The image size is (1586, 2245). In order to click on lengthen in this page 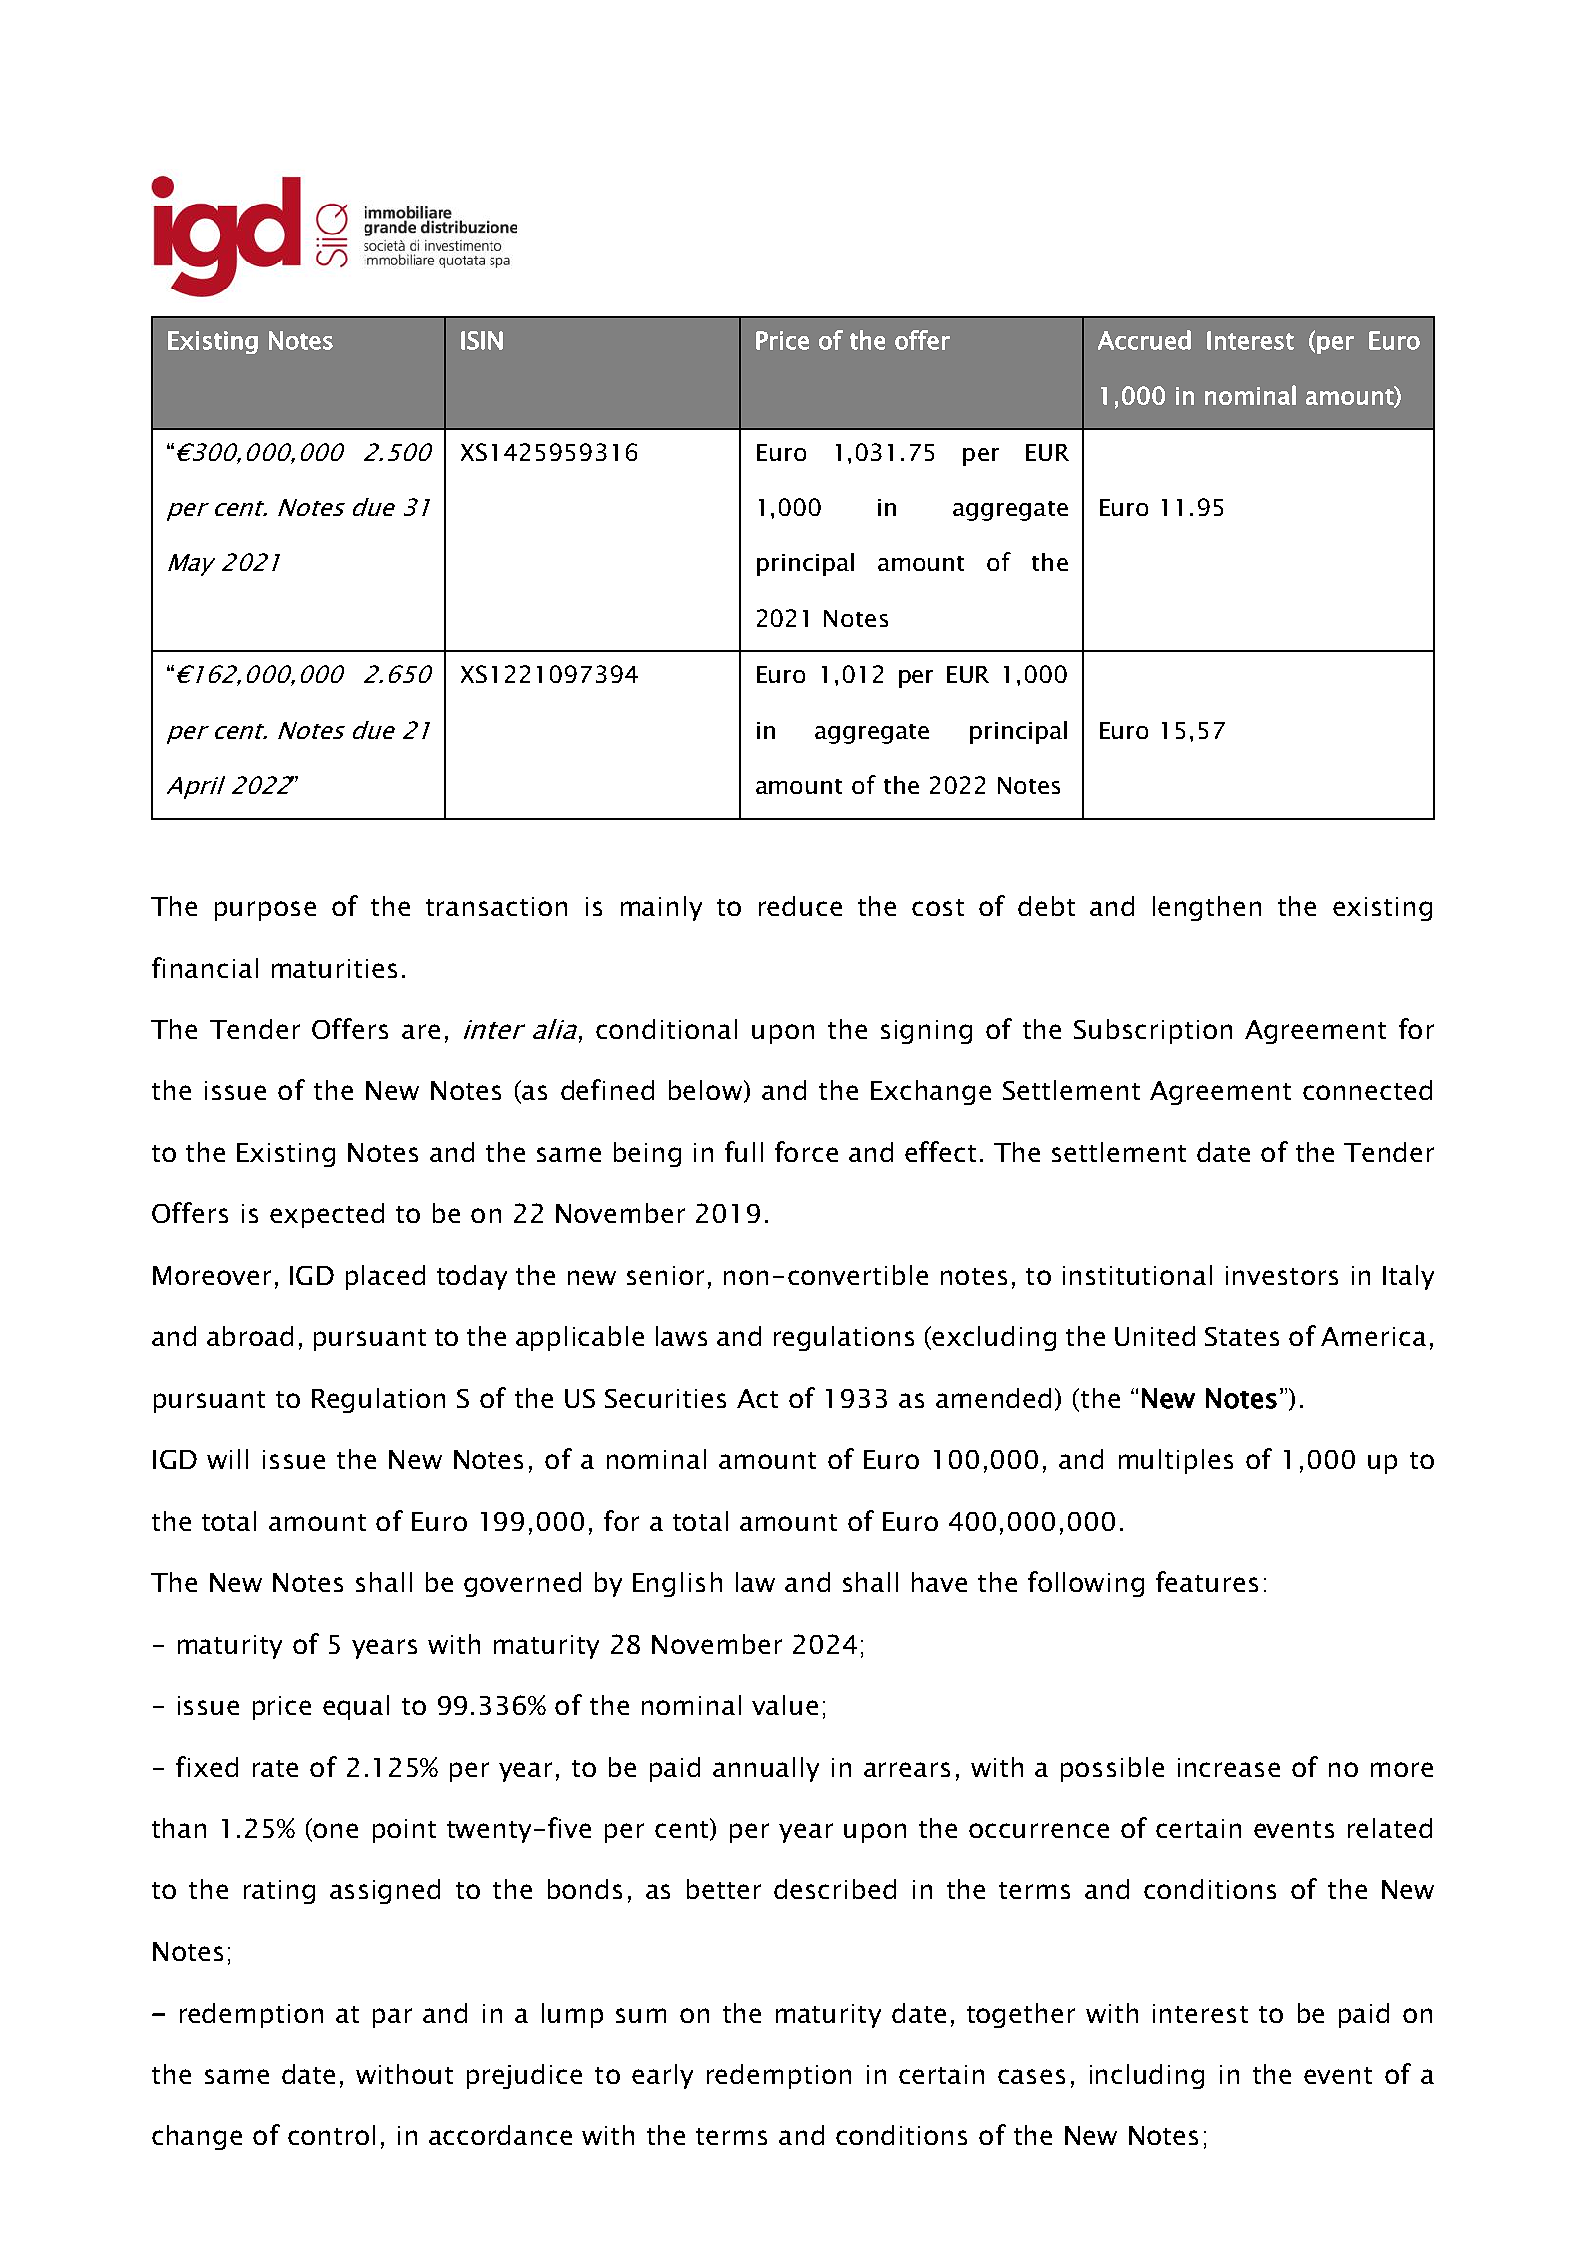, I will do `click(1207, 908)`.
